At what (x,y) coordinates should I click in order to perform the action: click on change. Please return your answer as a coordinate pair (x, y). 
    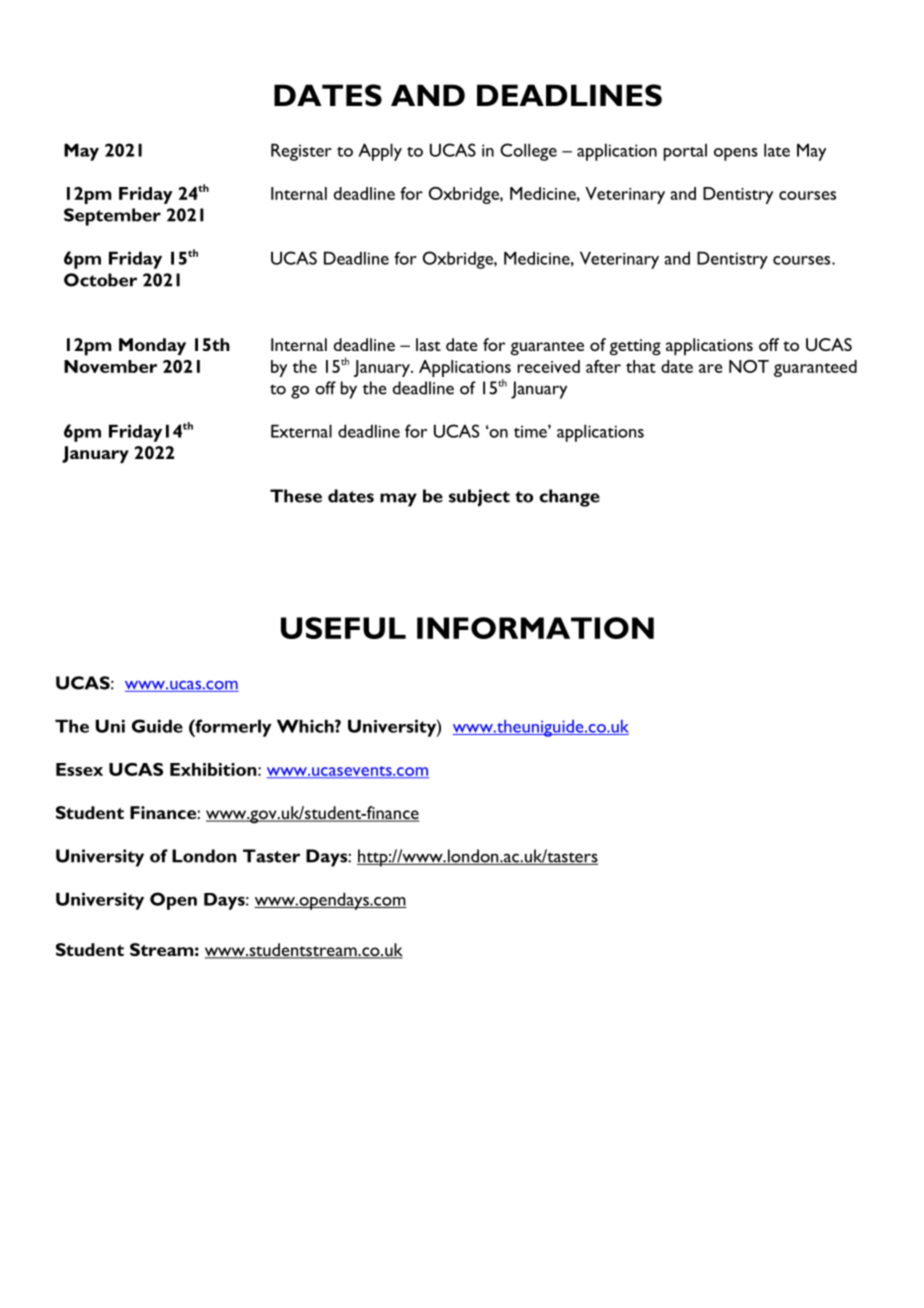
    Looking at the image, I should click on (569, 498).
